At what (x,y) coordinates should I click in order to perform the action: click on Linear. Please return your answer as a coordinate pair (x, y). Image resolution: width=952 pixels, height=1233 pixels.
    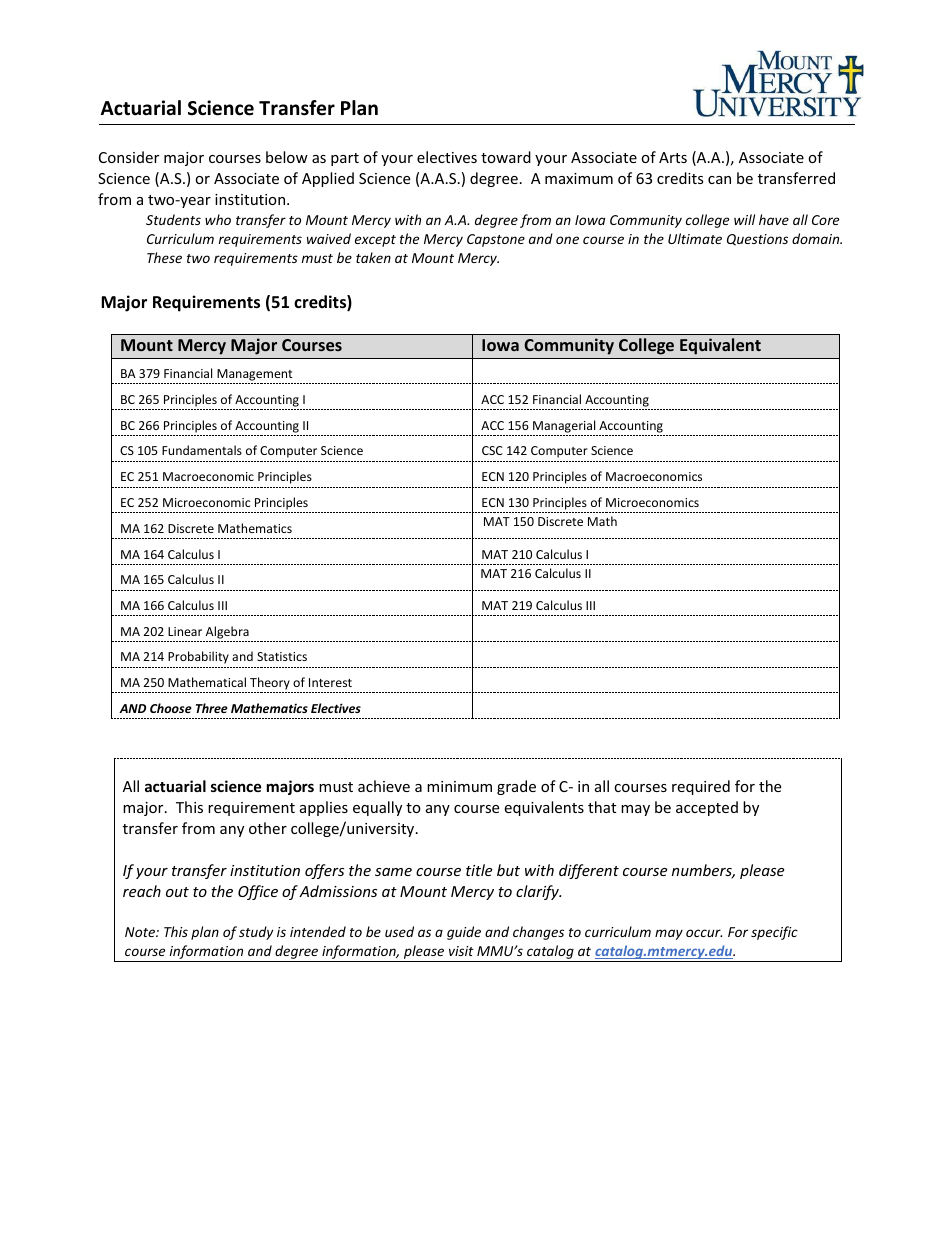
    Looking at the image, I should click on (185, 631).
